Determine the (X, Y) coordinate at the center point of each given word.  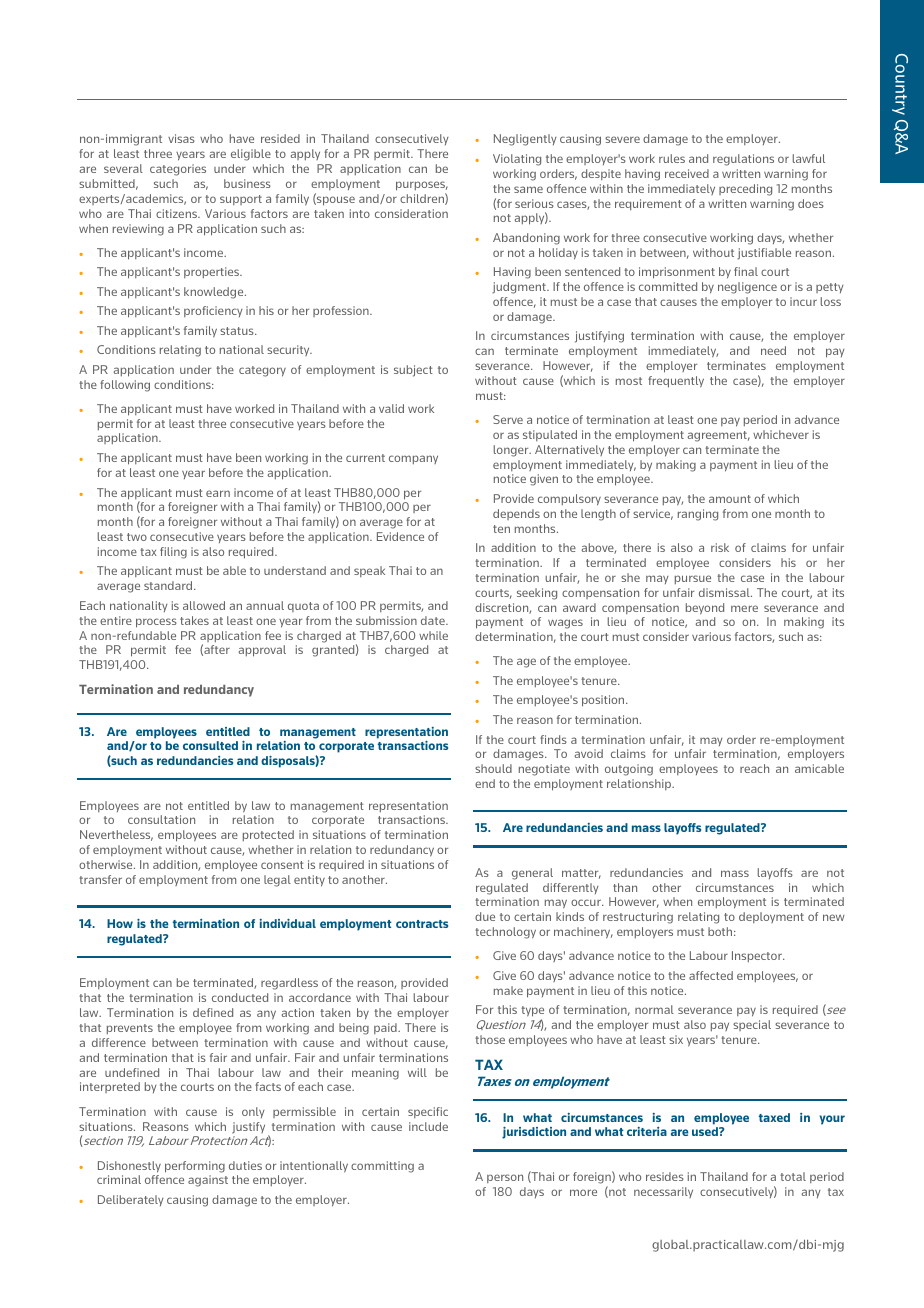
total (793, 1176)
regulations (743, 160)
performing (195, 1167)
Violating (517, 160)
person (505, 1178)
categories (178, 170)
